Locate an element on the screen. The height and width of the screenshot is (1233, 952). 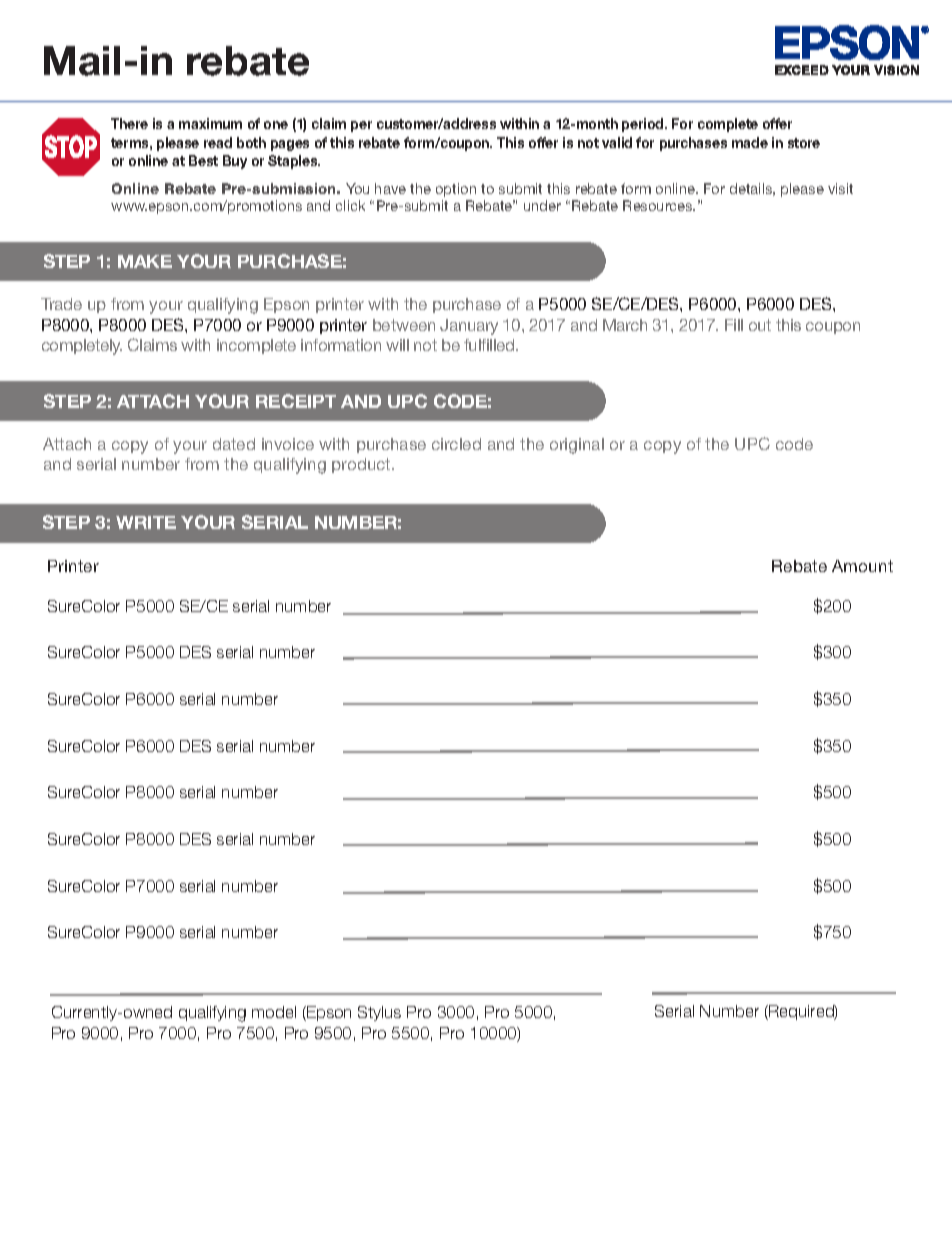
January is located at coordinates (469, 327).
